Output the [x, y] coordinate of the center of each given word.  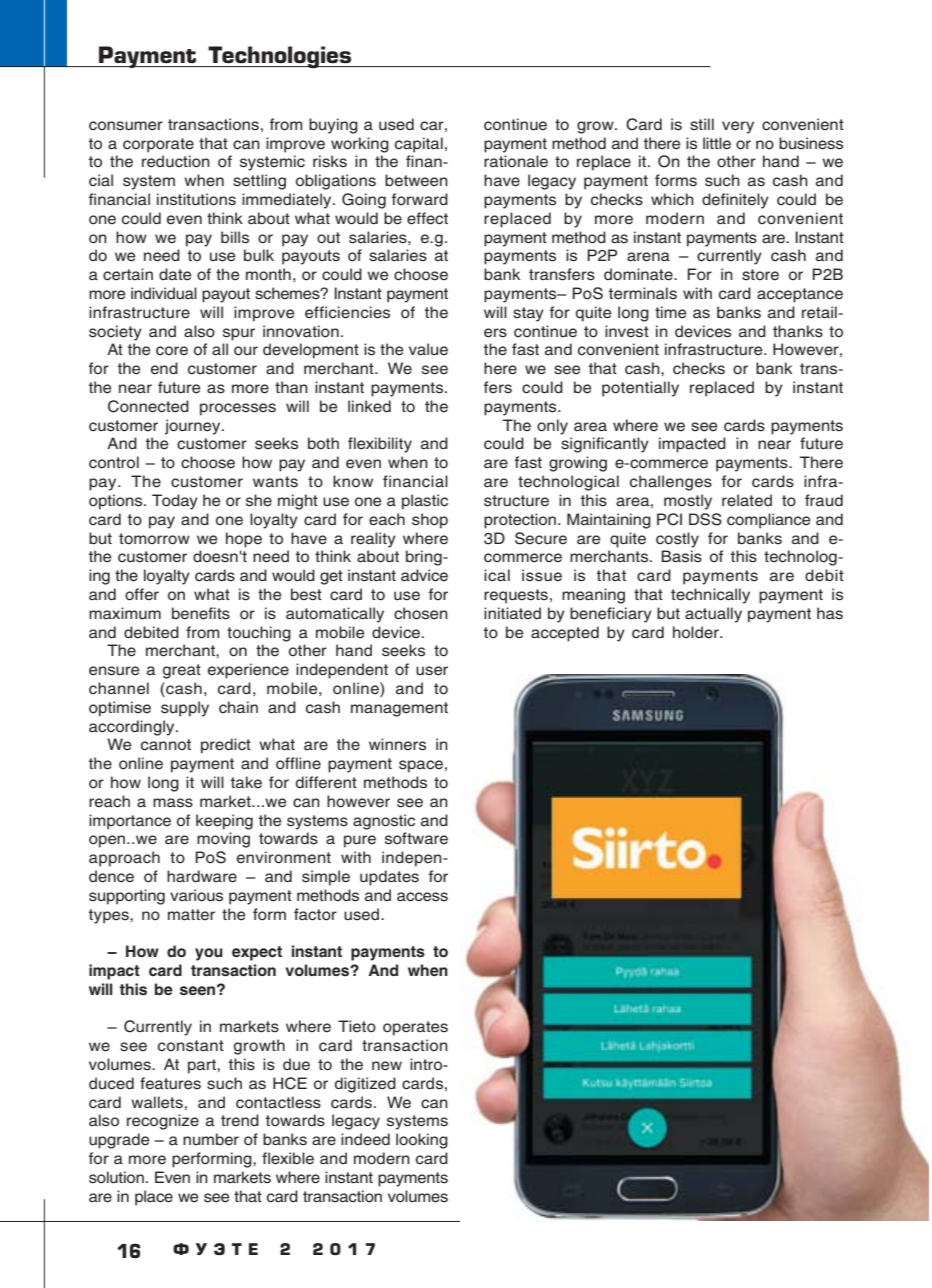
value [428, 349]
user [432, 671]
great [182, 671]
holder [697, 632]
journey [194, 427]
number [211, 1139]
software [416, 838]
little [717, 143]
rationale [516, 161]
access [422, 897]
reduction [176, 161]
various [196, 895]
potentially [640, 389]
